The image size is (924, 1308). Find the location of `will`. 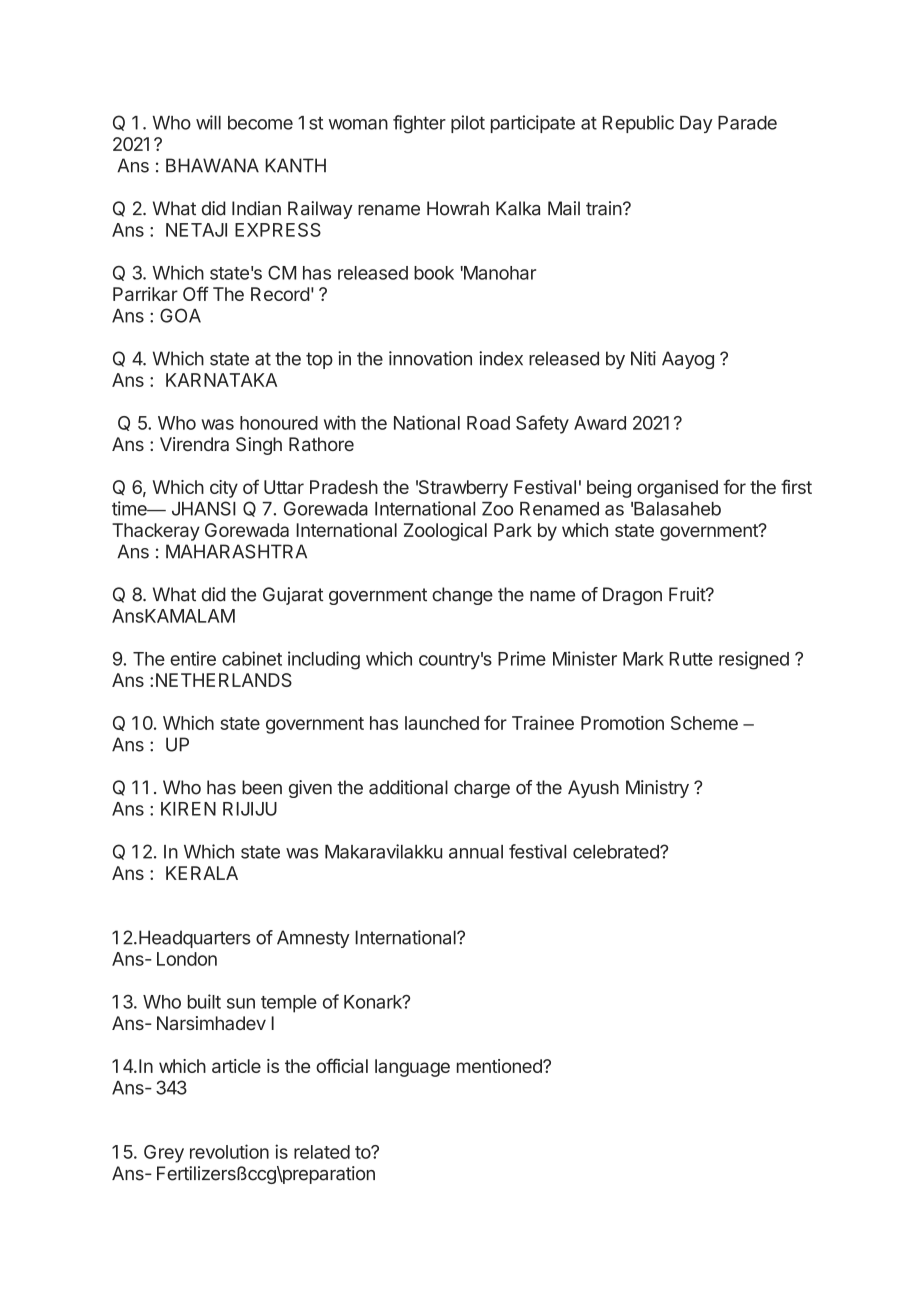

will is located at coordinates (208, 122).
